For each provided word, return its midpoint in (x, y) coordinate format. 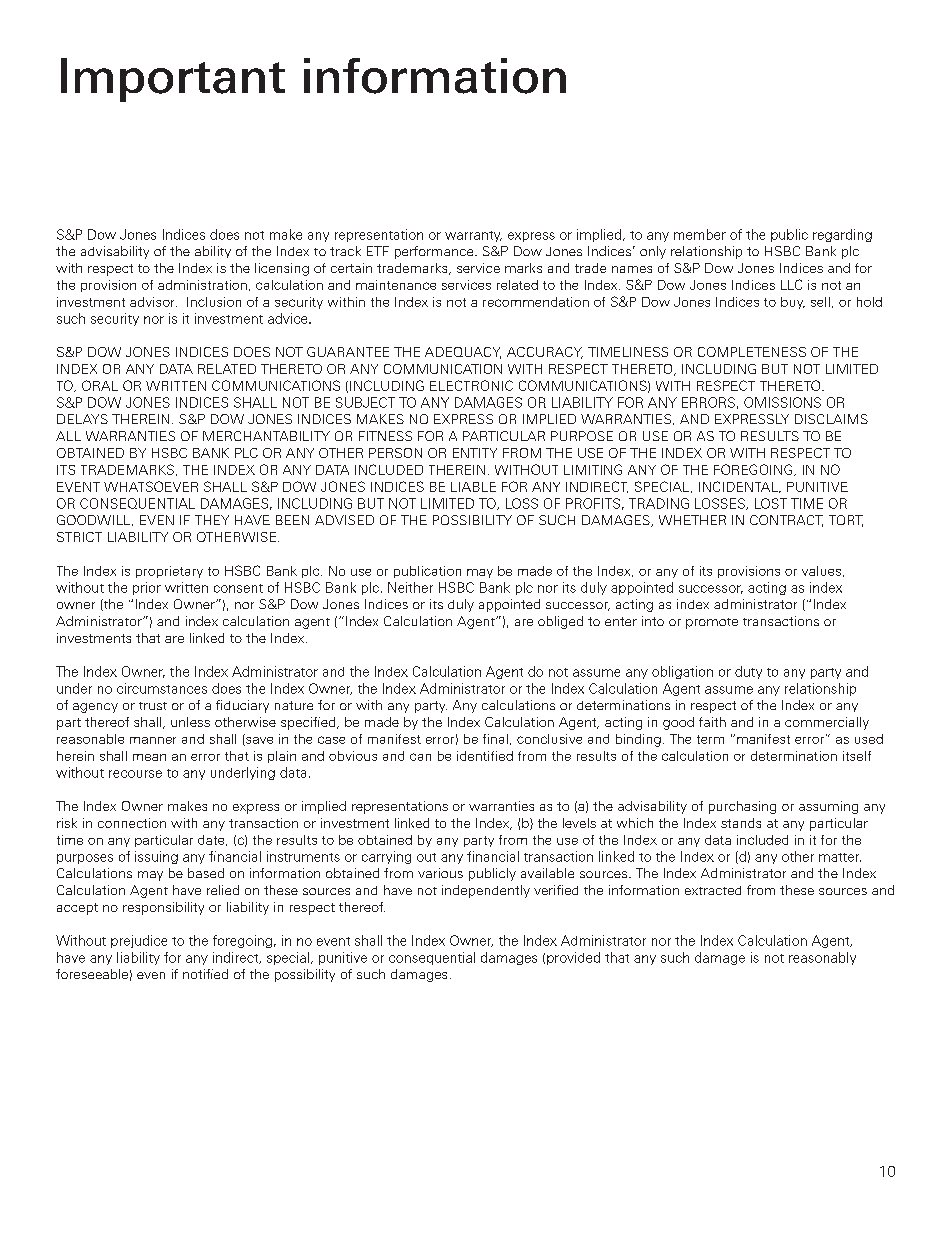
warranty (473, 236)
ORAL (100, 385)
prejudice (139, 941)
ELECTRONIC (471, 385)
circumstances (162, 688)
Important (173, 80)
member (700, 234)
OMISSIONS (782, 402)
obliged (560, 622)
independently (486, 891)
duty (748, 672)
